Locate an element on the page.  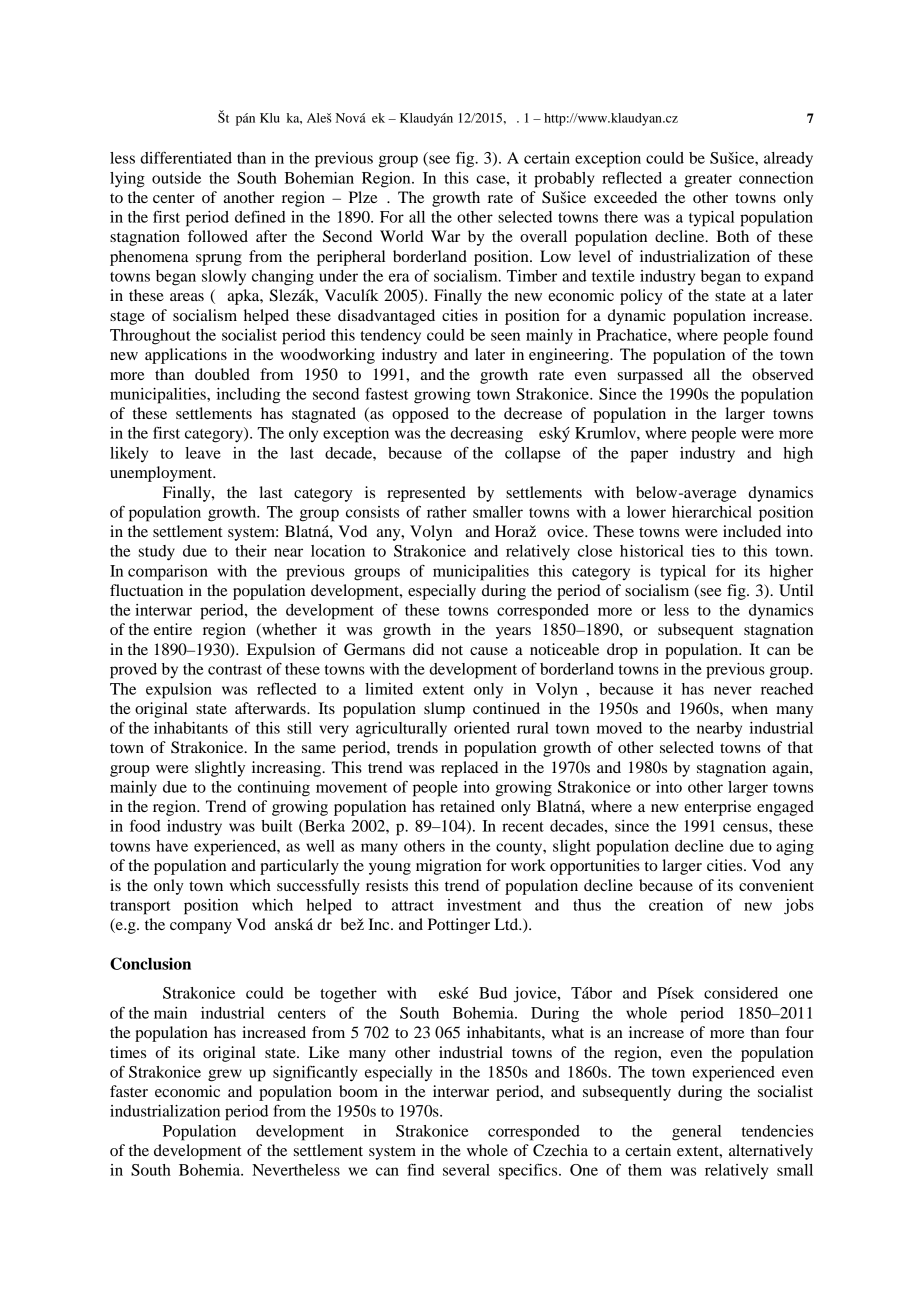
did is located at coordinates (423, 649).
